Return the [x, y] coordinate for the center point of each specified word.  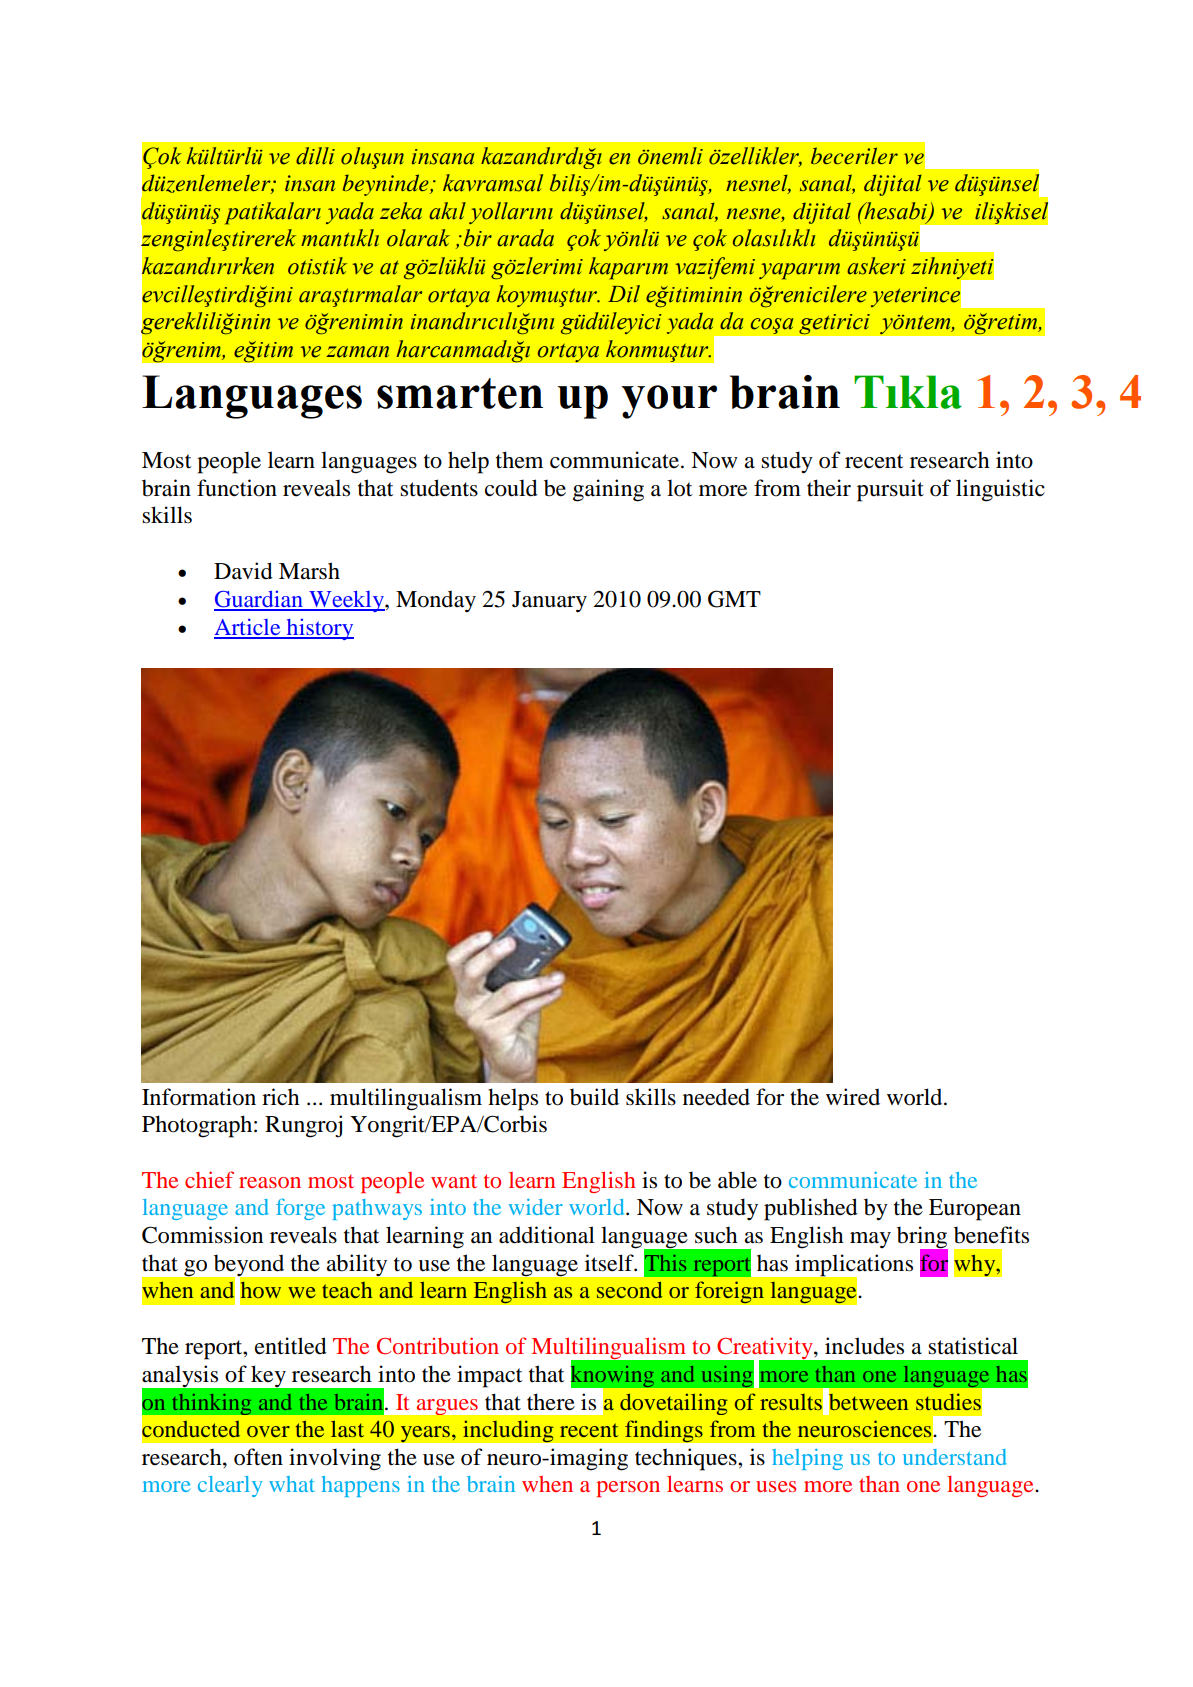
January [549, 602]
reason [270, 1182]
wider [536, 1207]
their [829, 488]
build [594, 1097]
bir [476, 238]
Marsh [309, 571]
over [268, 1431]
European [975, 1210]
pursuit [890, 490]
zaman [357, 352]
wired [853, 1097]
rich [281, 1097]
